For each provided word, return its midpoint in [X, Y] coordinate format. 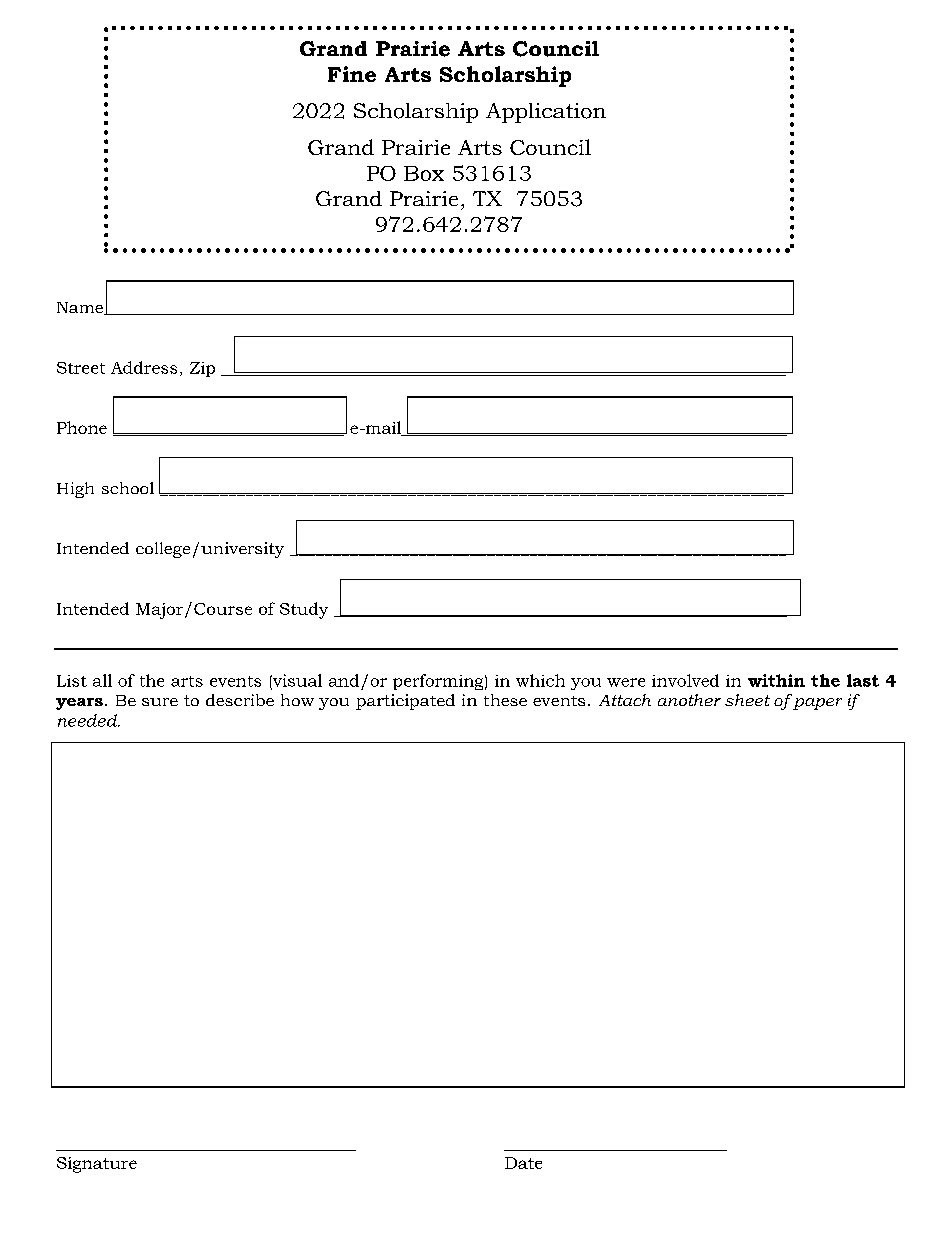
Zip [202, 369]
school [128, 488]
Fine [352, 74]
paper [817, 704]
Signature [97, 1165]
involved [685, 680]
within [776, 680]
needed [88, 720]
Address [144, 367]
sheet [747, 700]
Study [304, 610]
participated [405, 702]
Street [81, 368]
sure [160, 702]
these [505, 700]
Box [424, 173]
